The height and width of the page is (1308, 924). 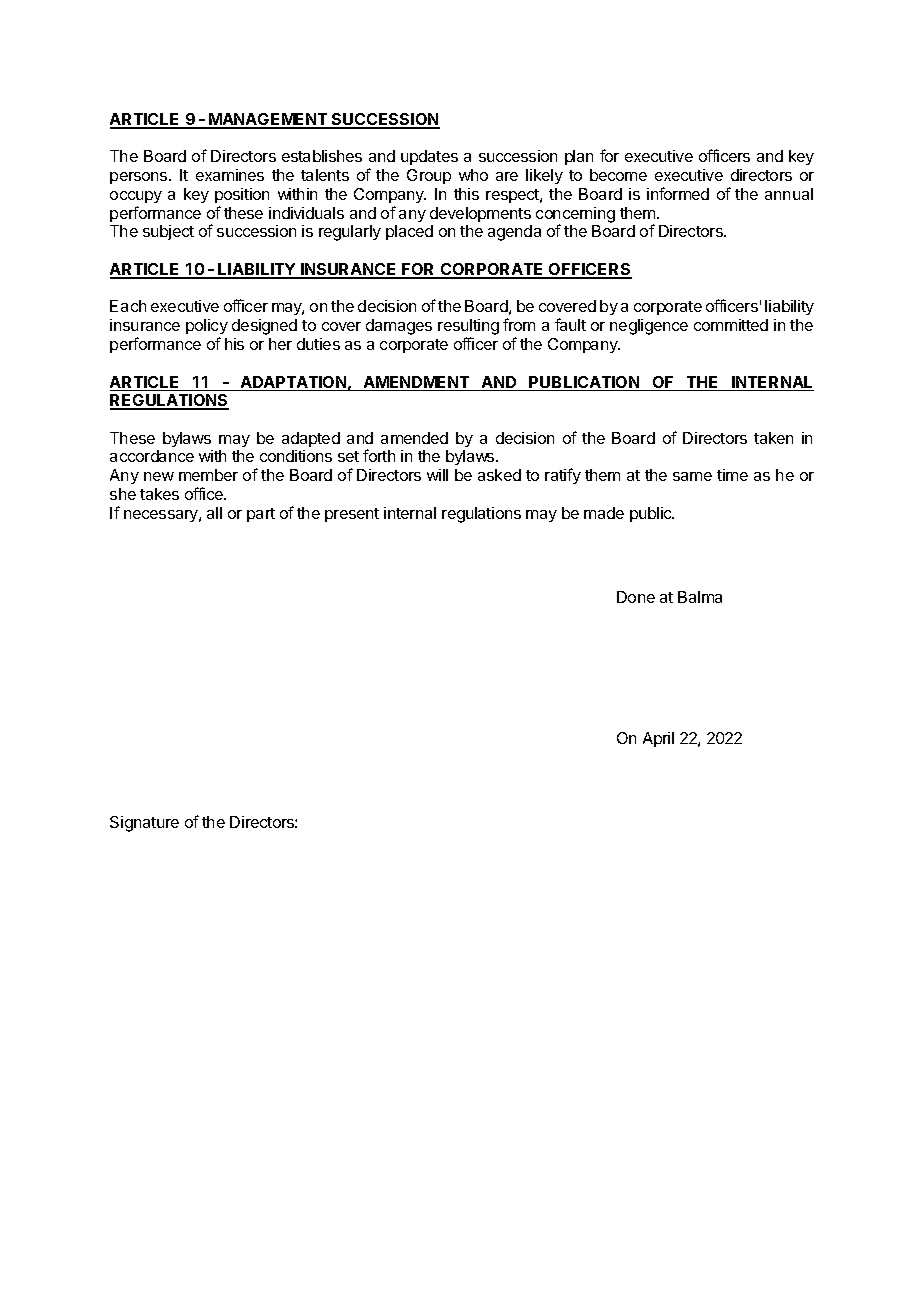 What do you see at coordinates (230, 175) in the page?
I see `examines` at bounding box center [230, 175].
